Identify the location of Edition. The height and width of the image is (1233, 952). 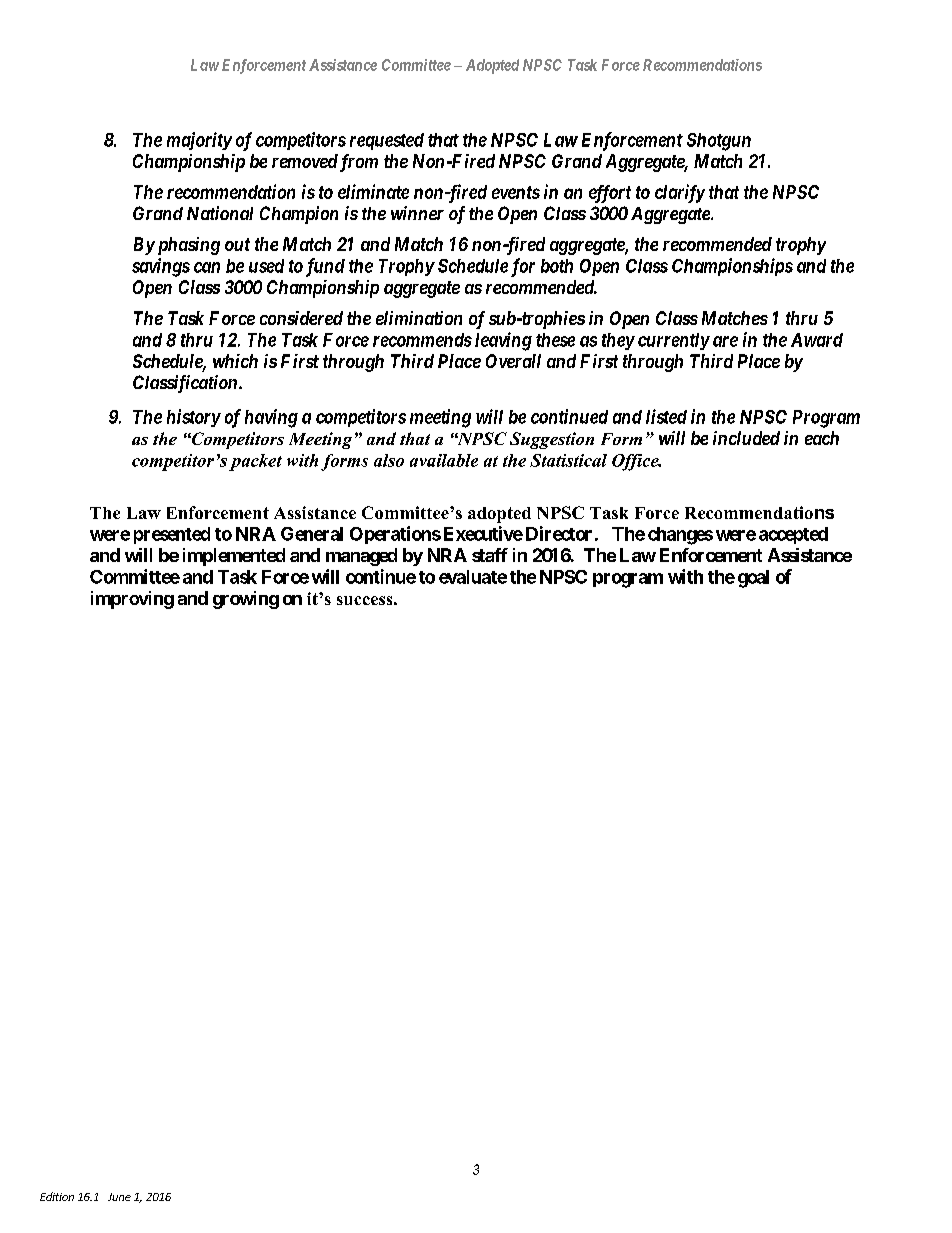
(57, 1196).
